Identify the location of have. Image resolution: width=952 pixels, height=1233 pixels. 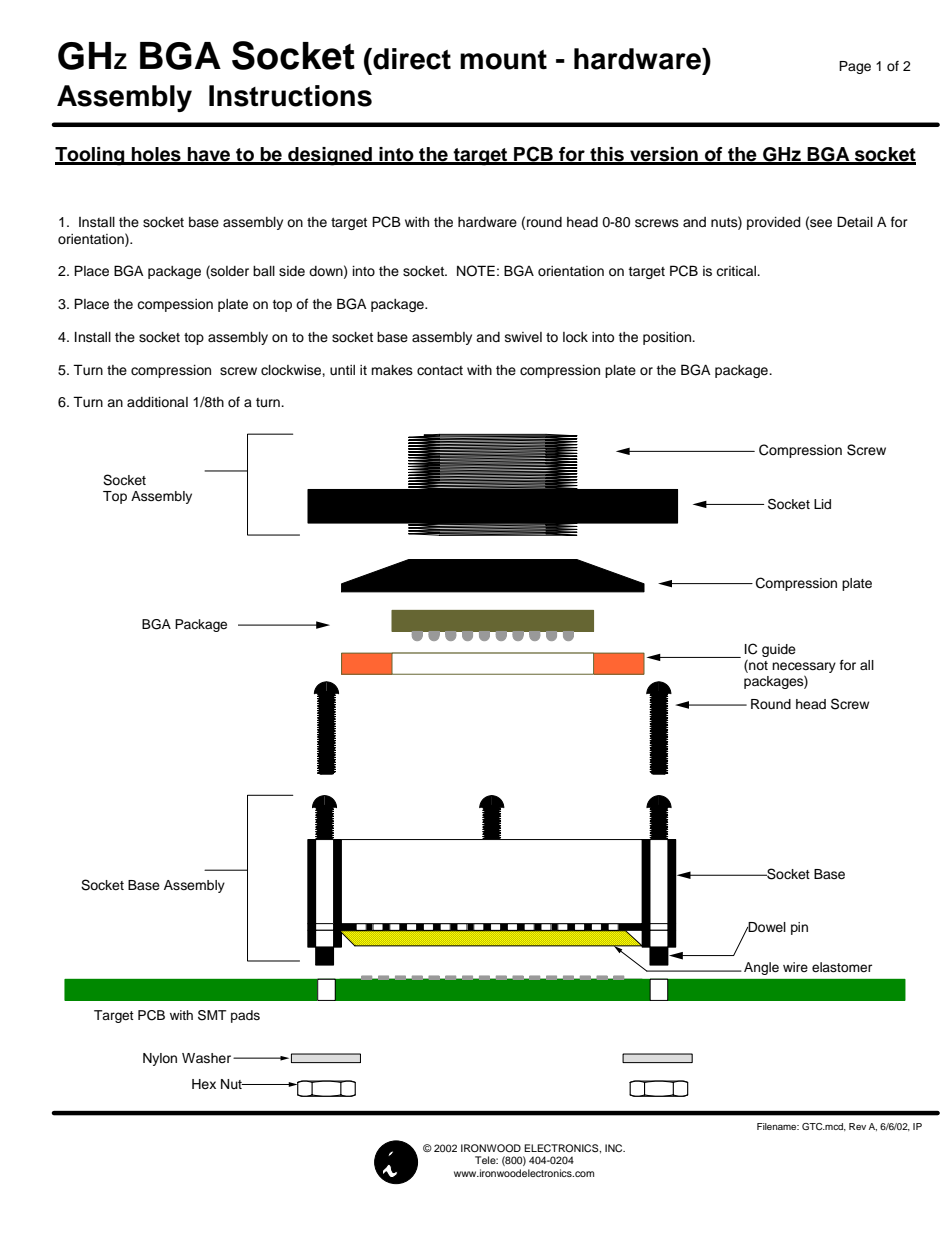
(209, 155).
